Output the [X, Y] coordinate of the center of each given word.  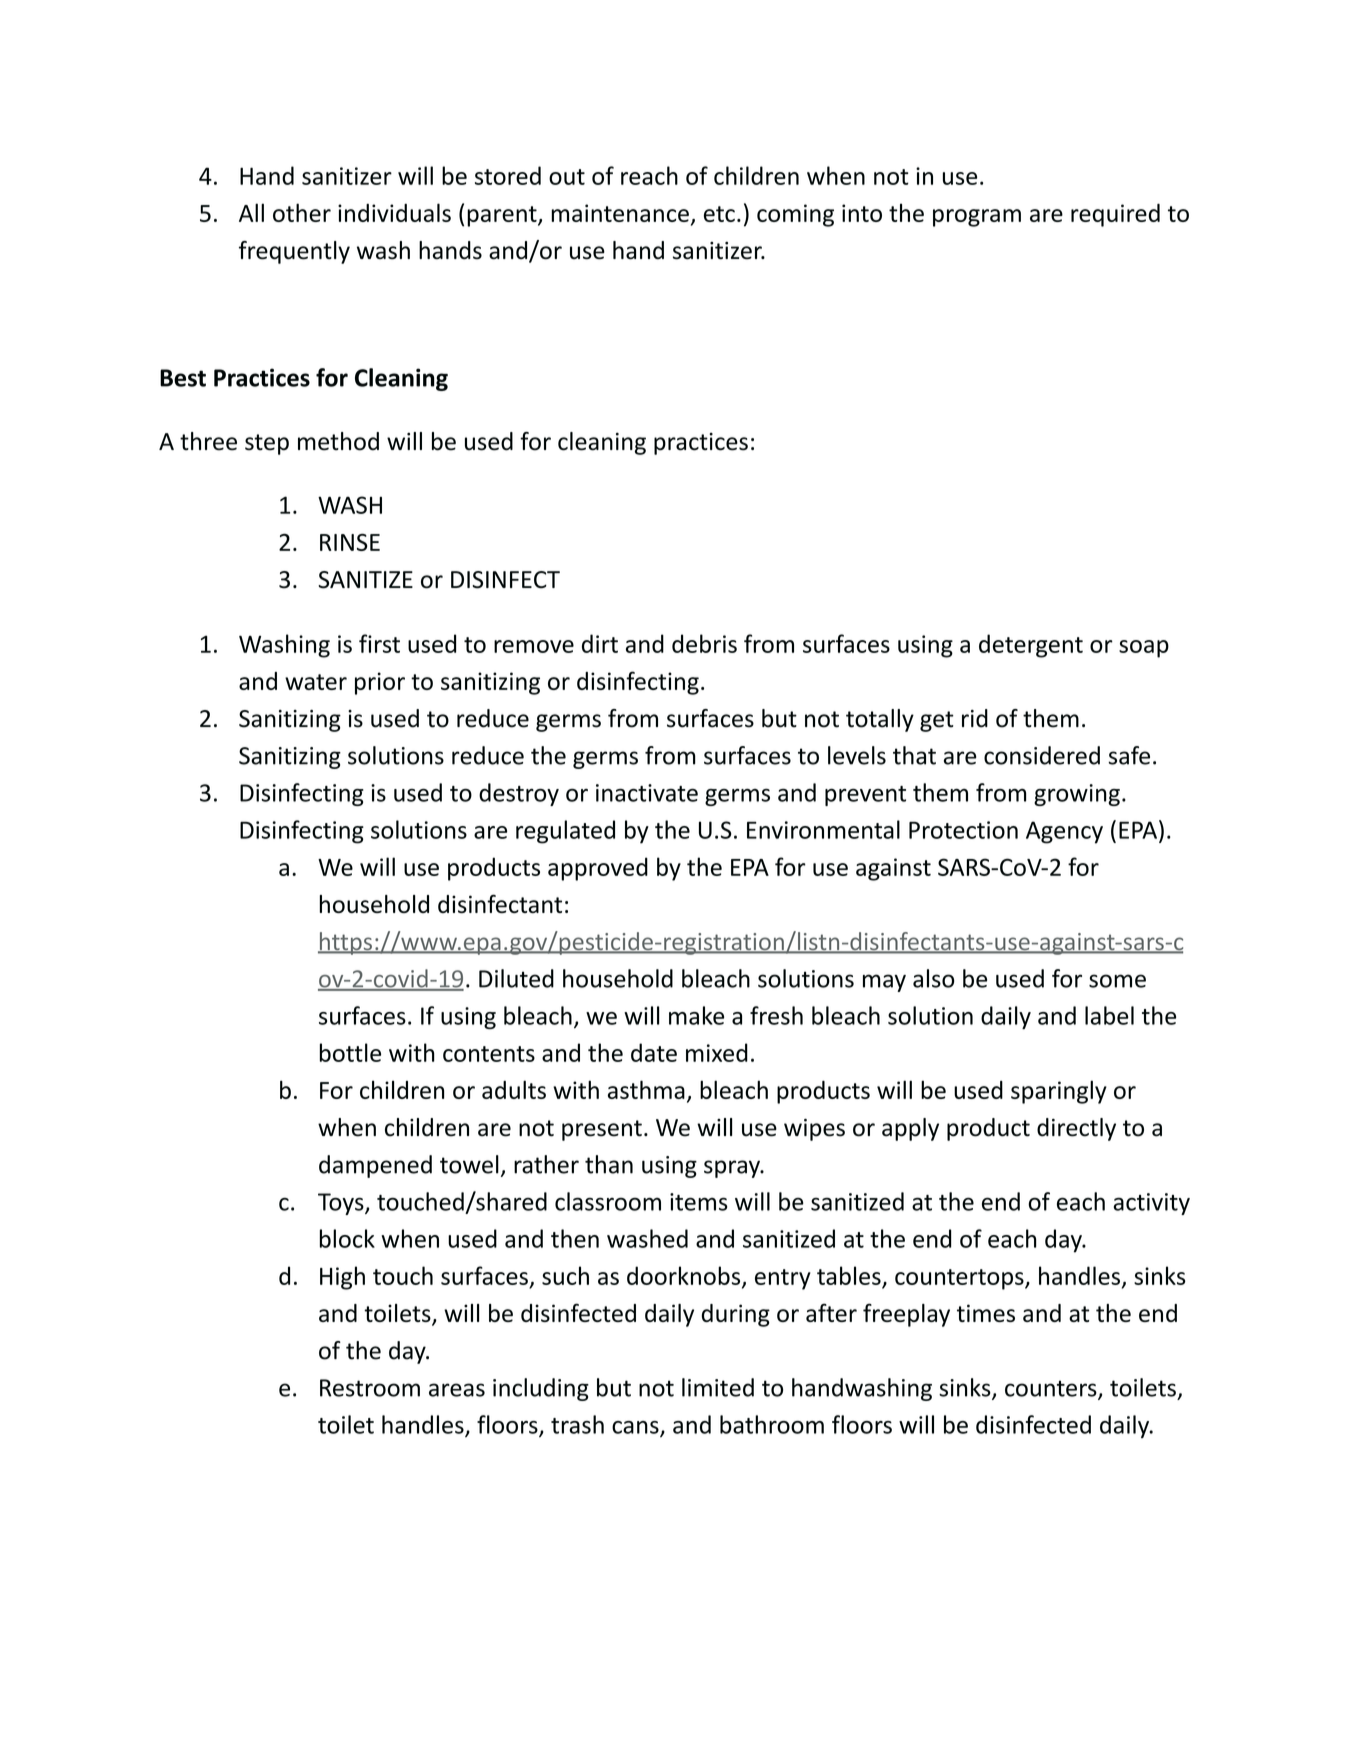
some [1117, 981]
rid [975, 718]
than [609, 1164]
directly [1076, 1129]
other [302, 212]
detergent [1031, 646]
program [977, 218]
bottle [350, 1052]
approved [598, 869]
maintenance [620, 213]
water [316, 682]
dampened [375, 1166]
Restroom [370, 1388]
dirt [600, 643]
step [267, 444]
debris [704, 643]
